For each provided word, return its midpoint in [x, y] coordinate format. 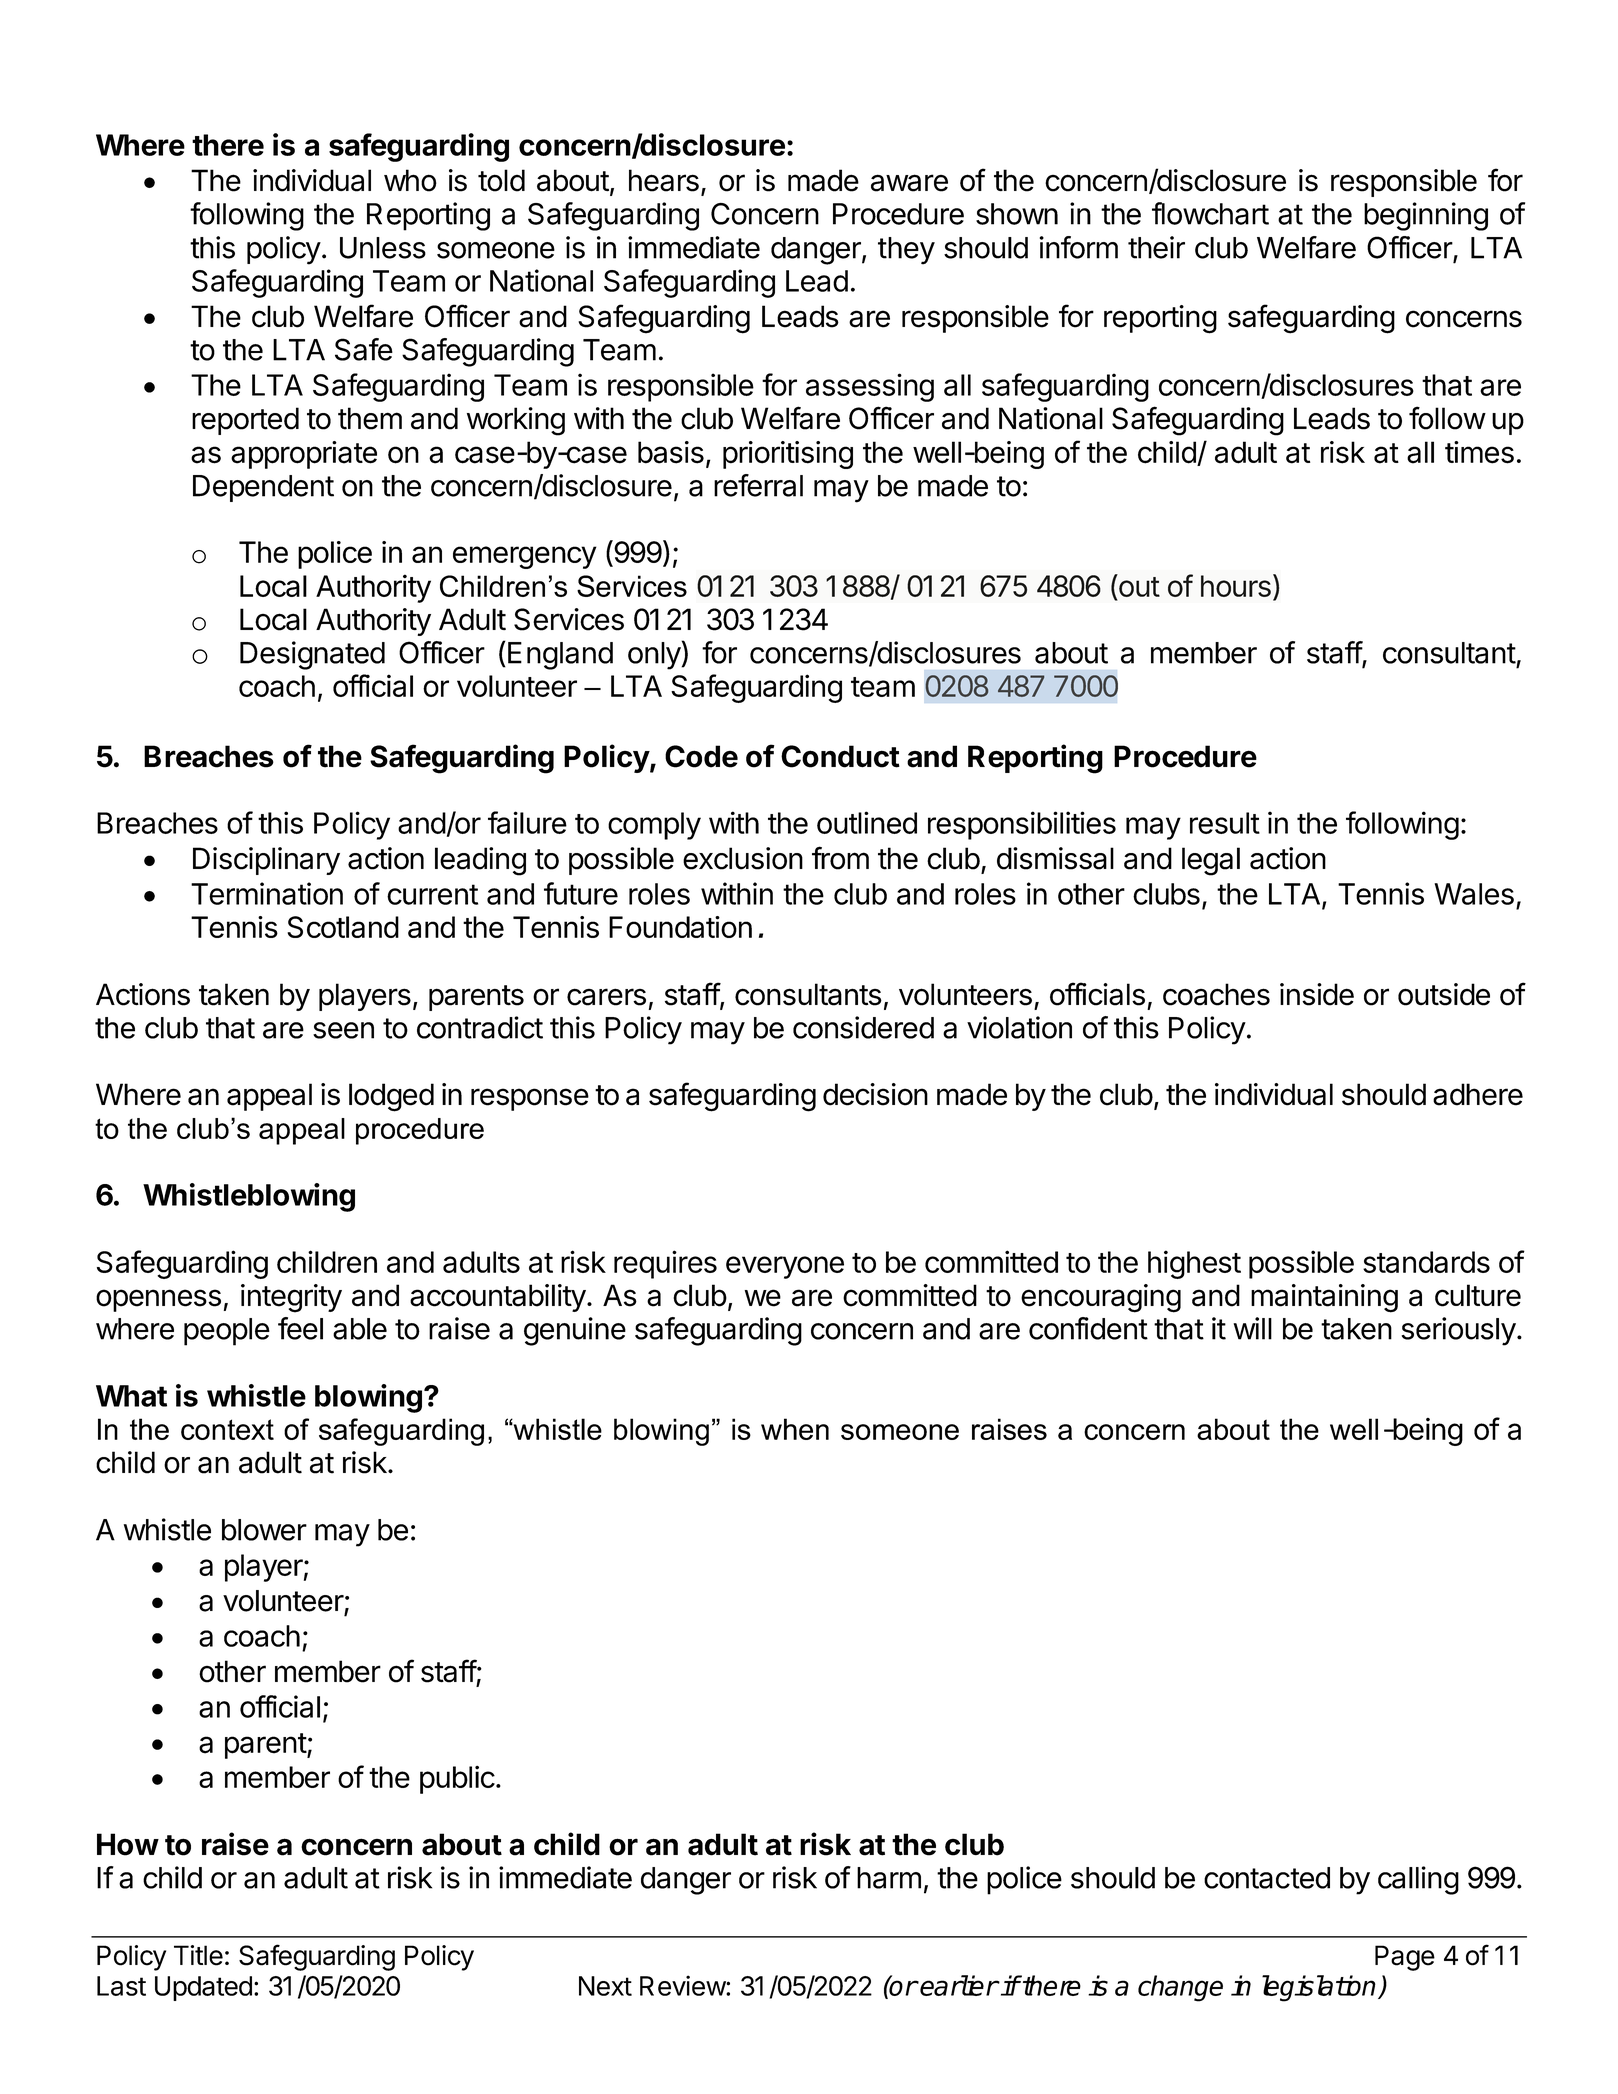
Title [198, 1955]
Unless [383, 248]
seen [343, 1030]
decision [875, 1094]
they [906, 251]
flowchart [1210, 213]
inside [1317, 994]
